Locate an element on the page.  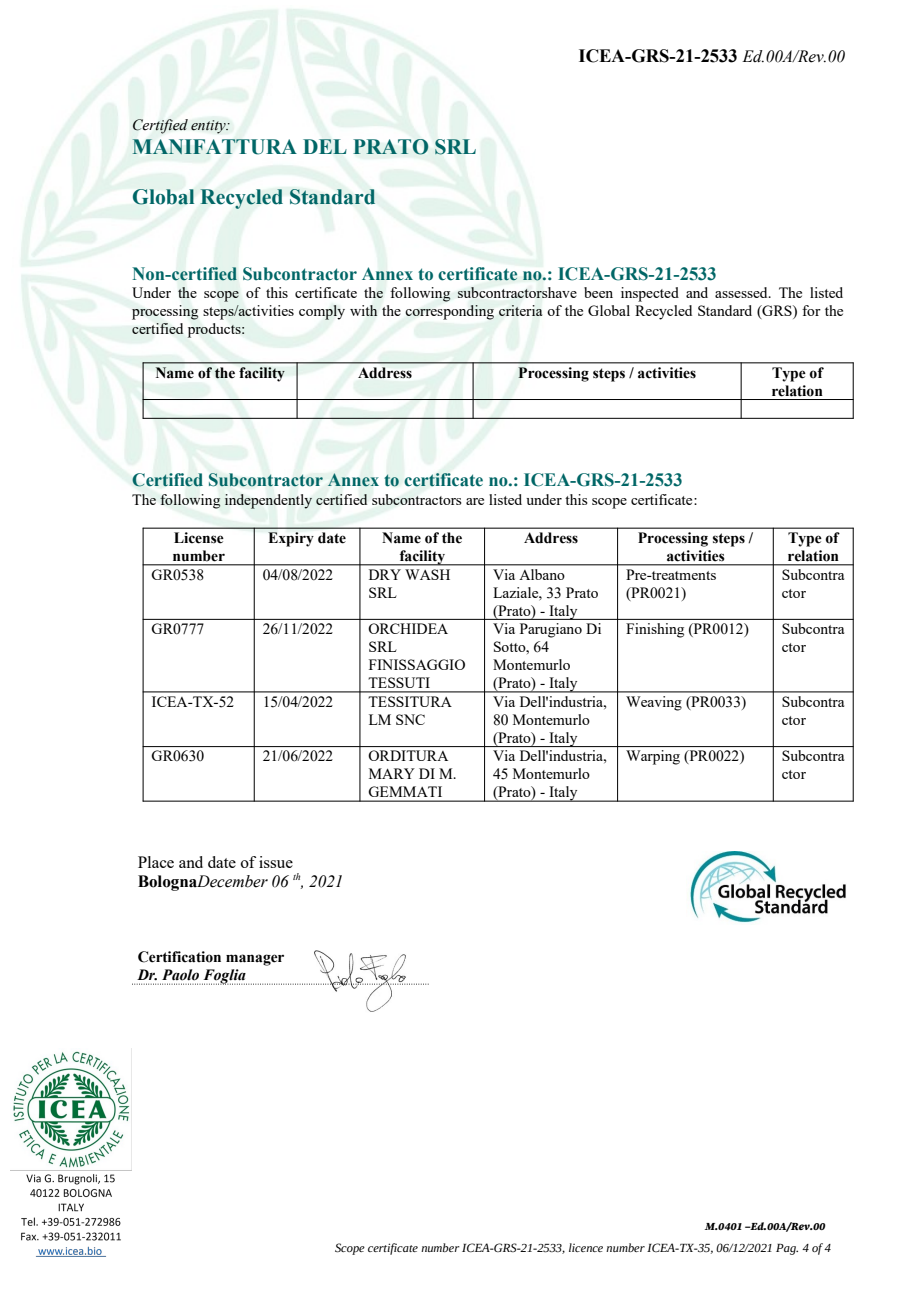
corresponding is located at coordinates (450, 312).
